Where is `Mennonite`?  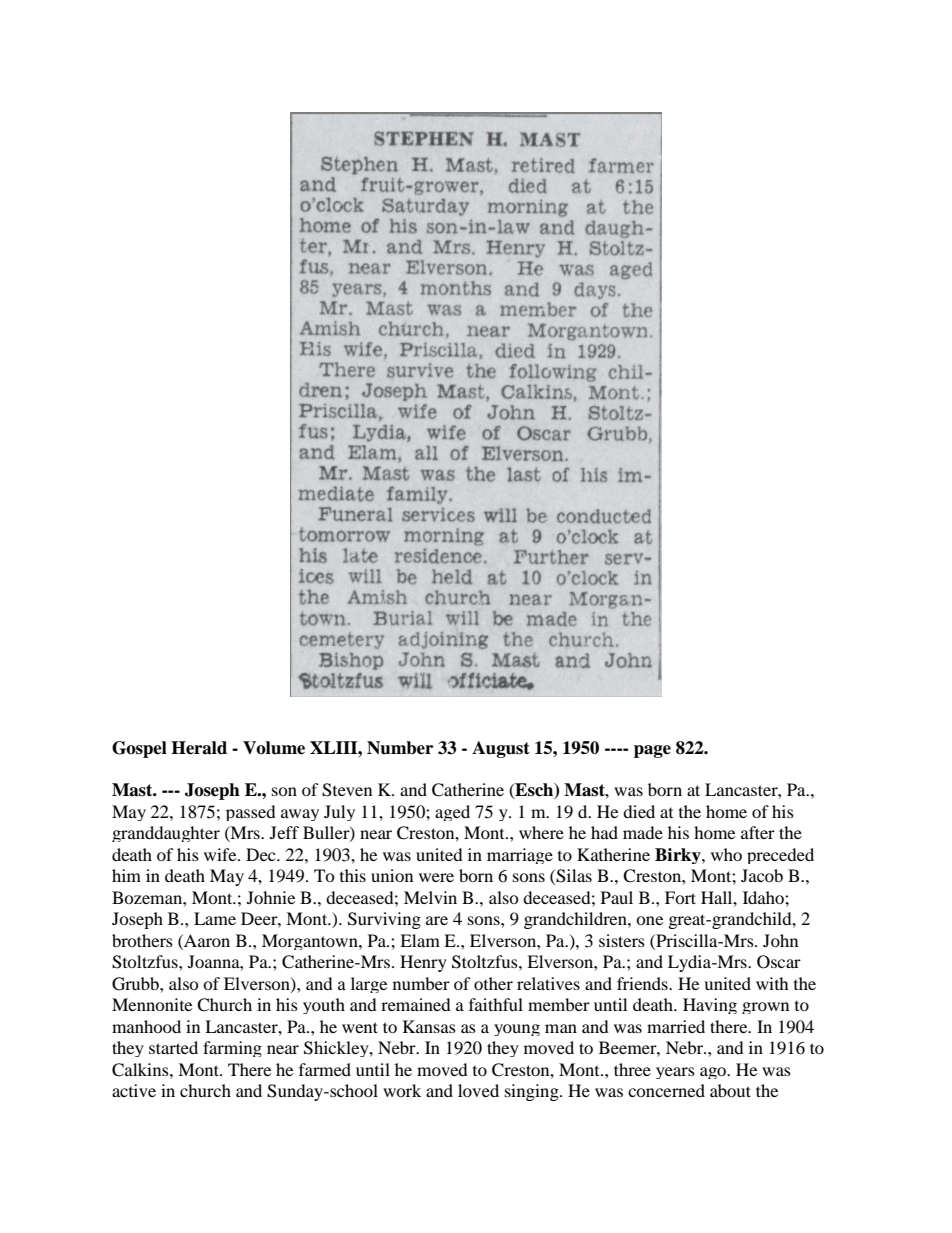
Mennonite is located at coordinates (152, 1004).
